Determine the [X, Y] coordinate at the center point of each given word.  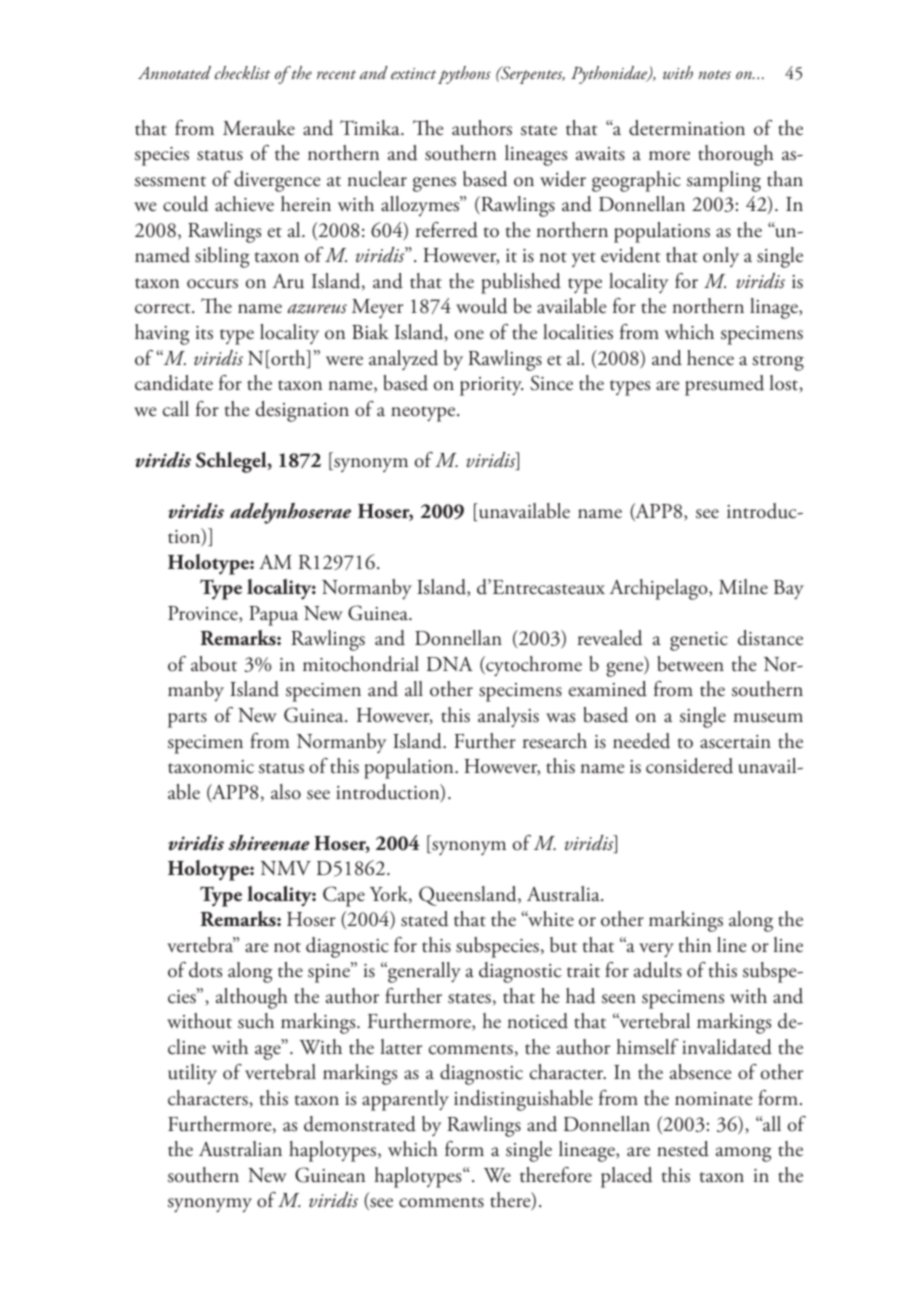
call [176, 409]
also [286, 792]
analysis [508, 717]
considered [689, 766]
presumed [724, 385]
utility [192, 1074]
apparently [405, 1100]
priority [491, 386]
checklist [243, 72]
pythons [464, 75]
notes [714, 74]
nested [683, 1149]
